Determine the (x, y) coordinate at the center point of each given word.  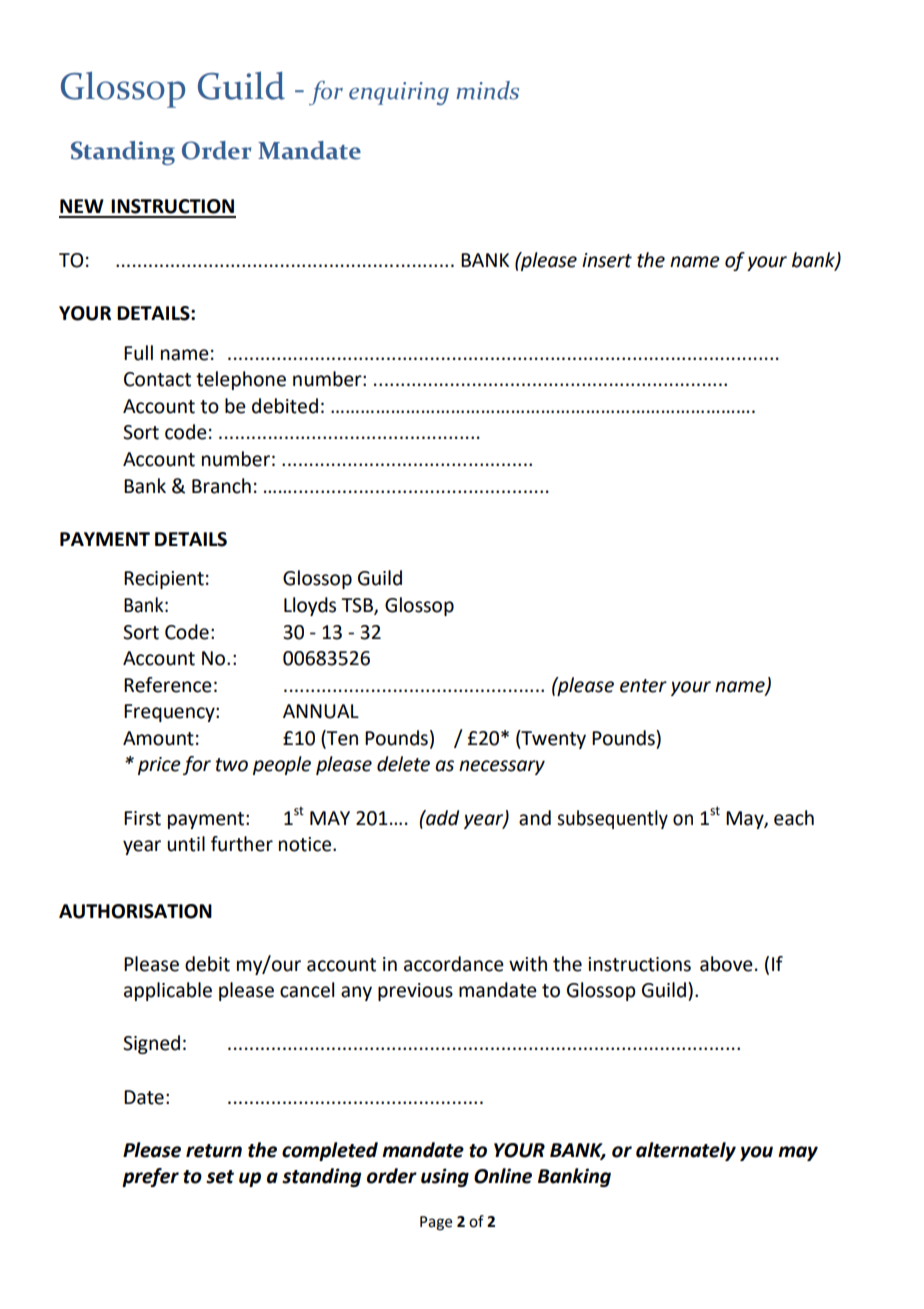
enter (643, 686)
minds (487, 90)
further (242, 844)
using (445, 1177)
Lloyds (310, 606)
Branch (221, 486)
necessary (502, 767)
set (220, 1177)
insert (607, 260)
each (794, 818)
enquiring (399, 93)
